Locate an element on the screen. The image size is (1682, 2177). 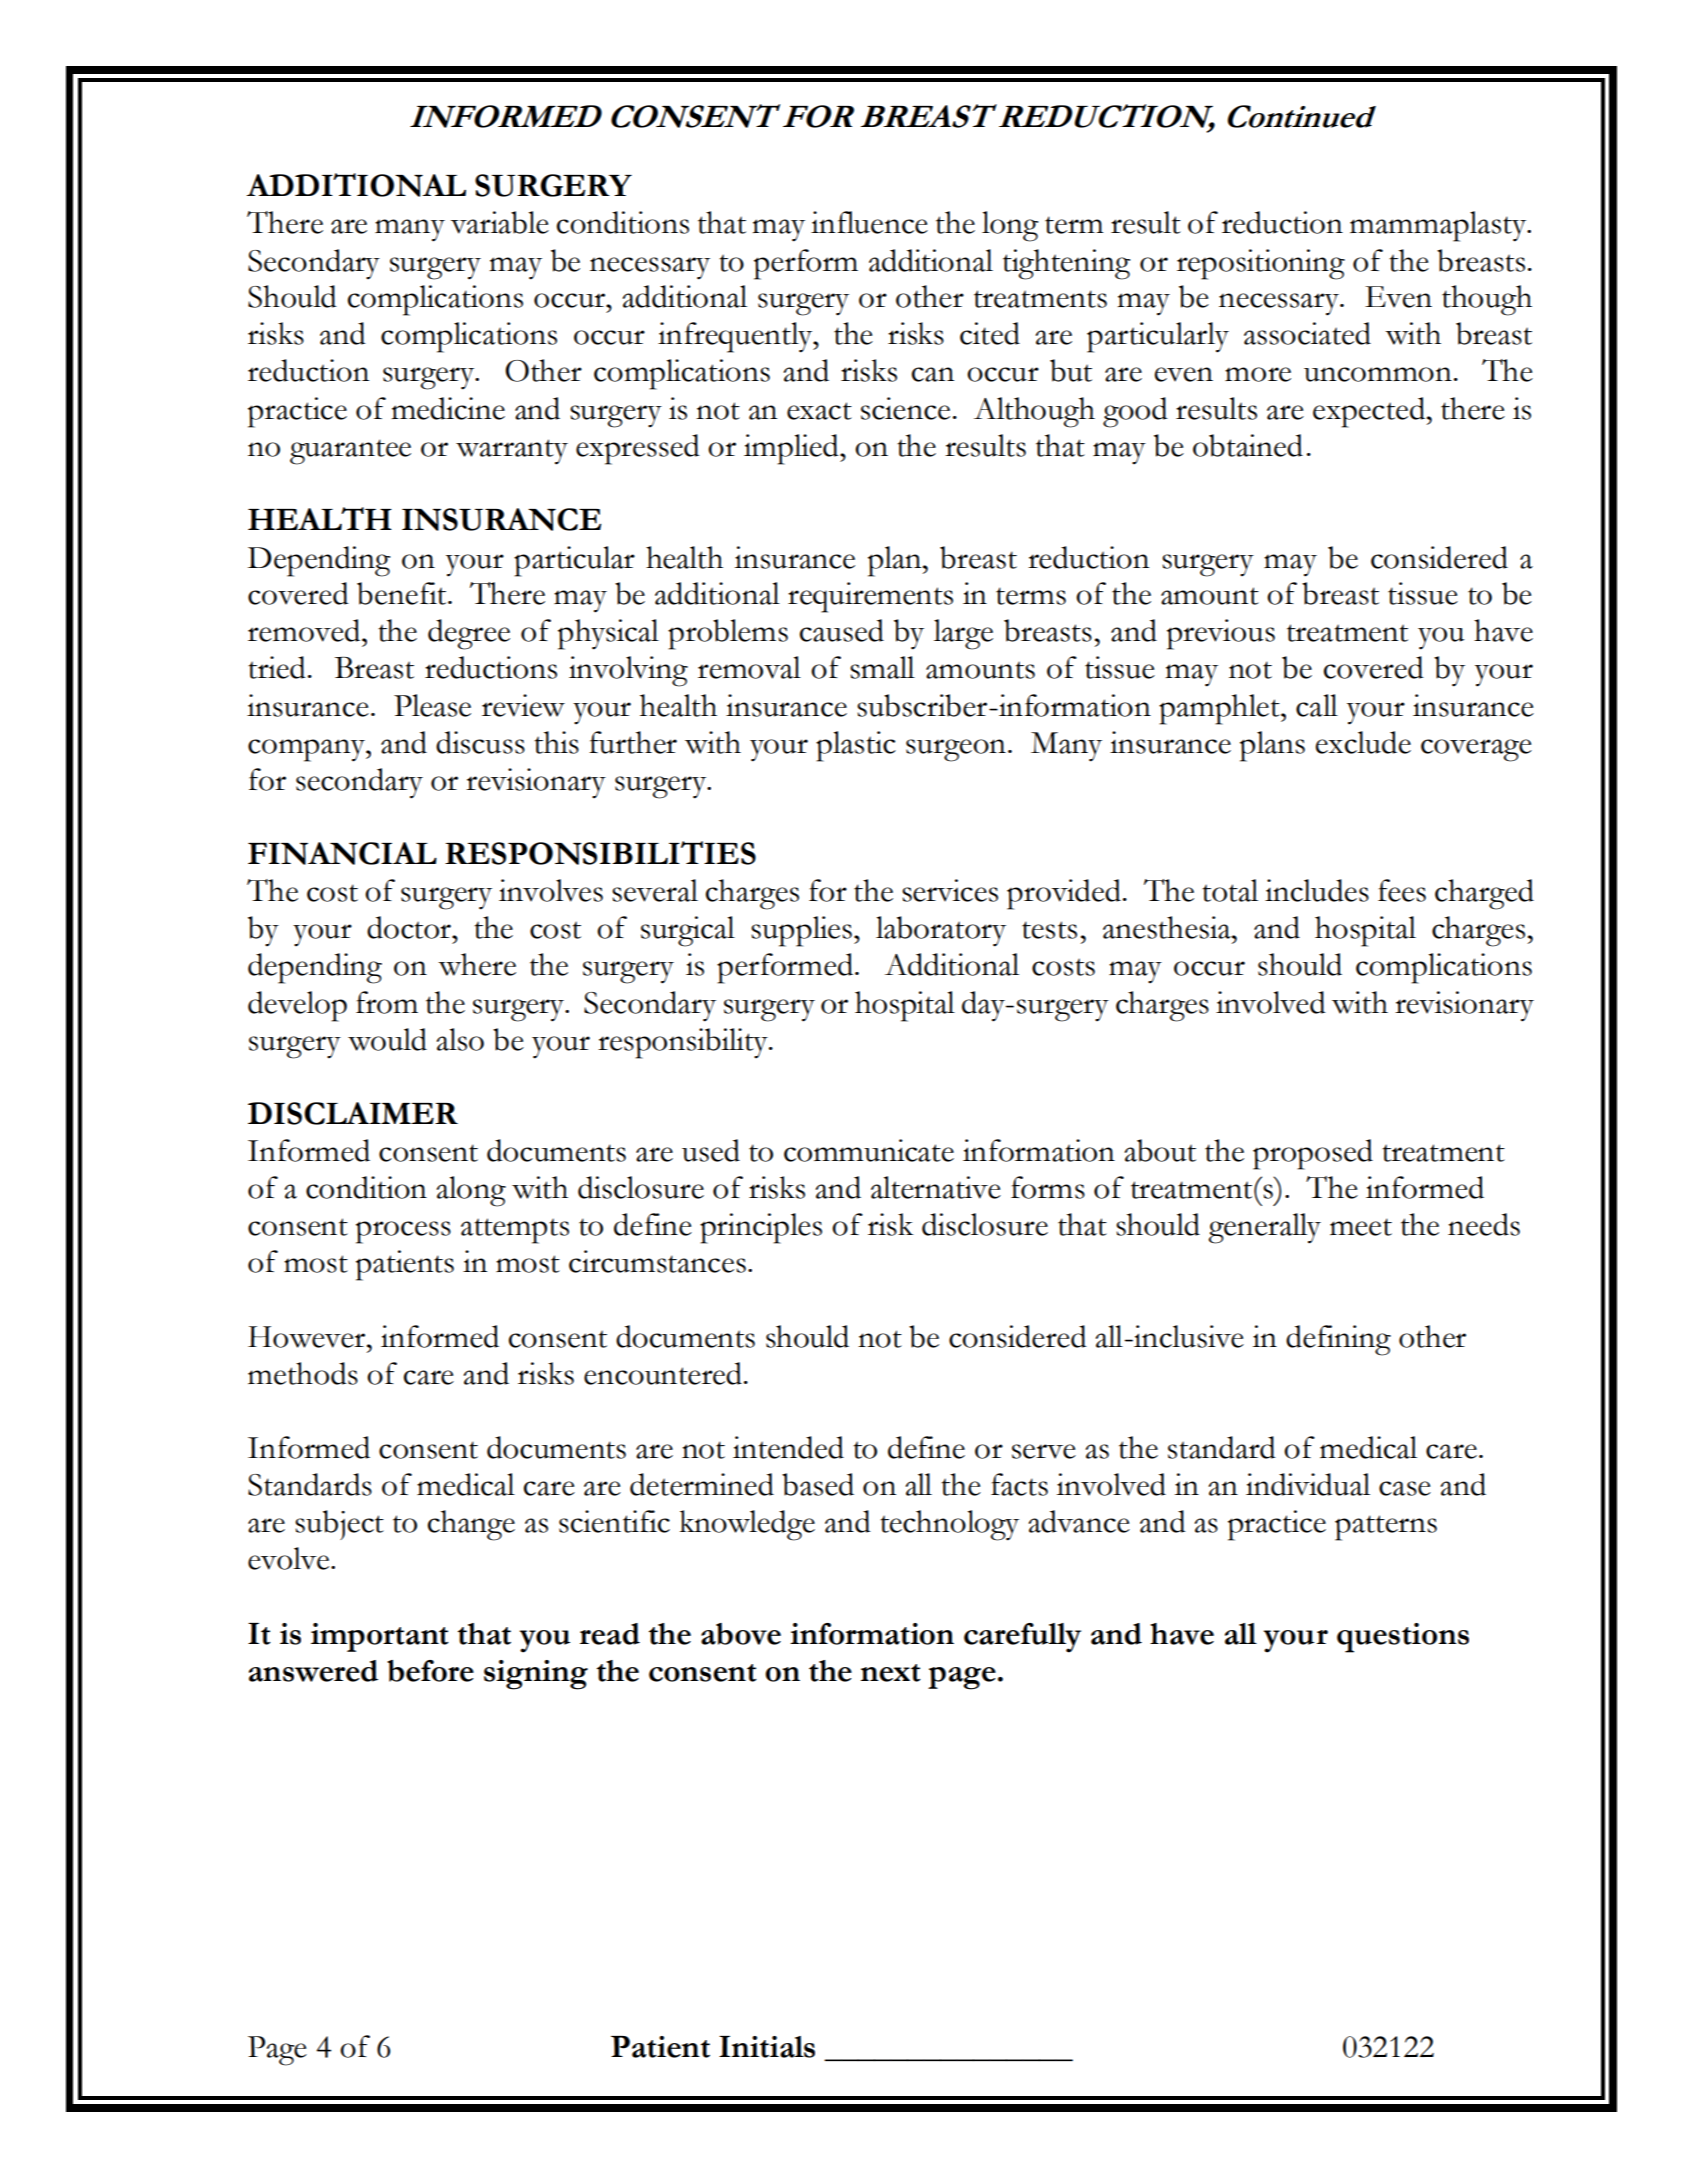
questions is located at coordinates (1403, 1638).
